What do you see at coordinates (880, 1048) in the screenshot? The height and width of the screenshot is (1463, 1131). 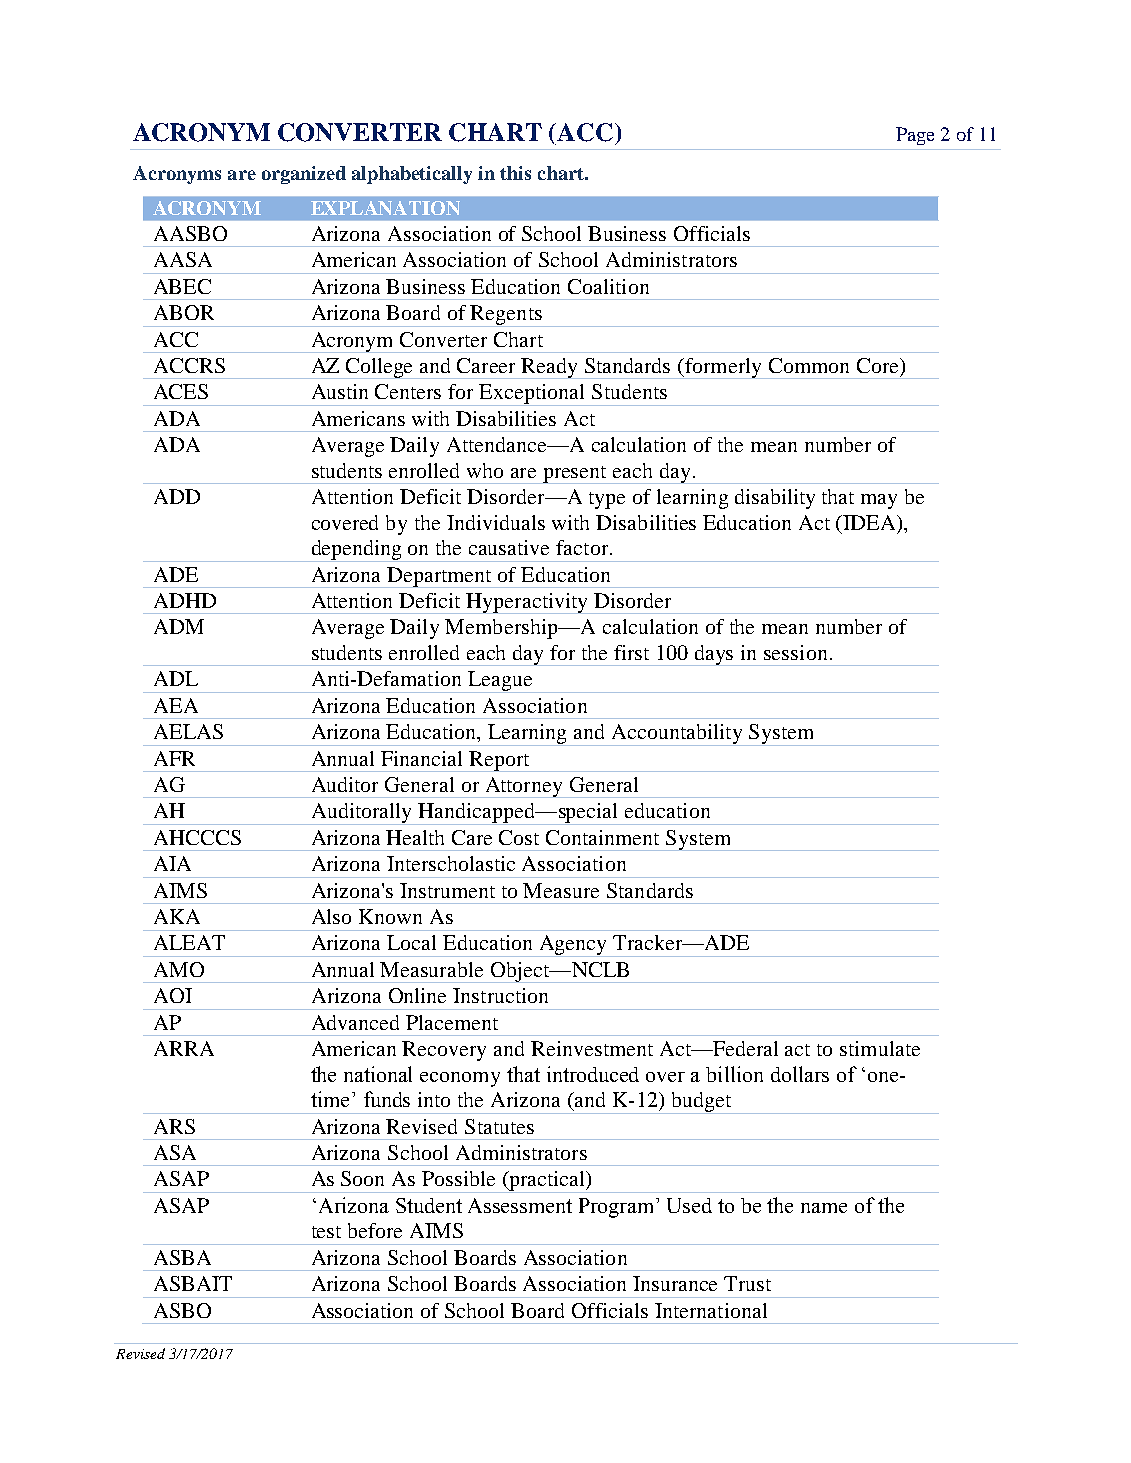 I see `stimulate` at bounding box center [880, 1048].
